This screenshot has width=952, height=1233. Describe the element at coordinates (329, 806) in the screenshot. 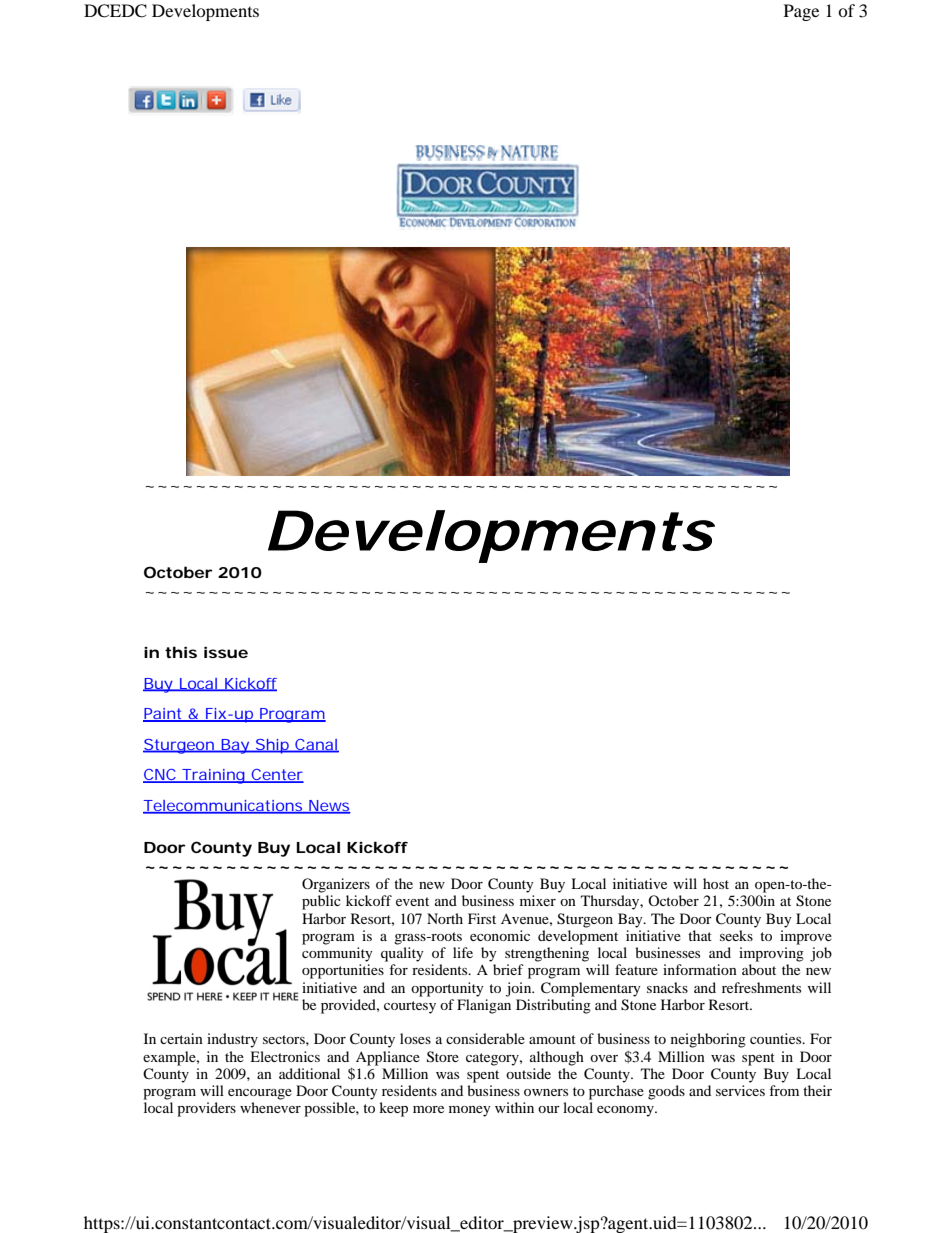

I see `News` at that location.
